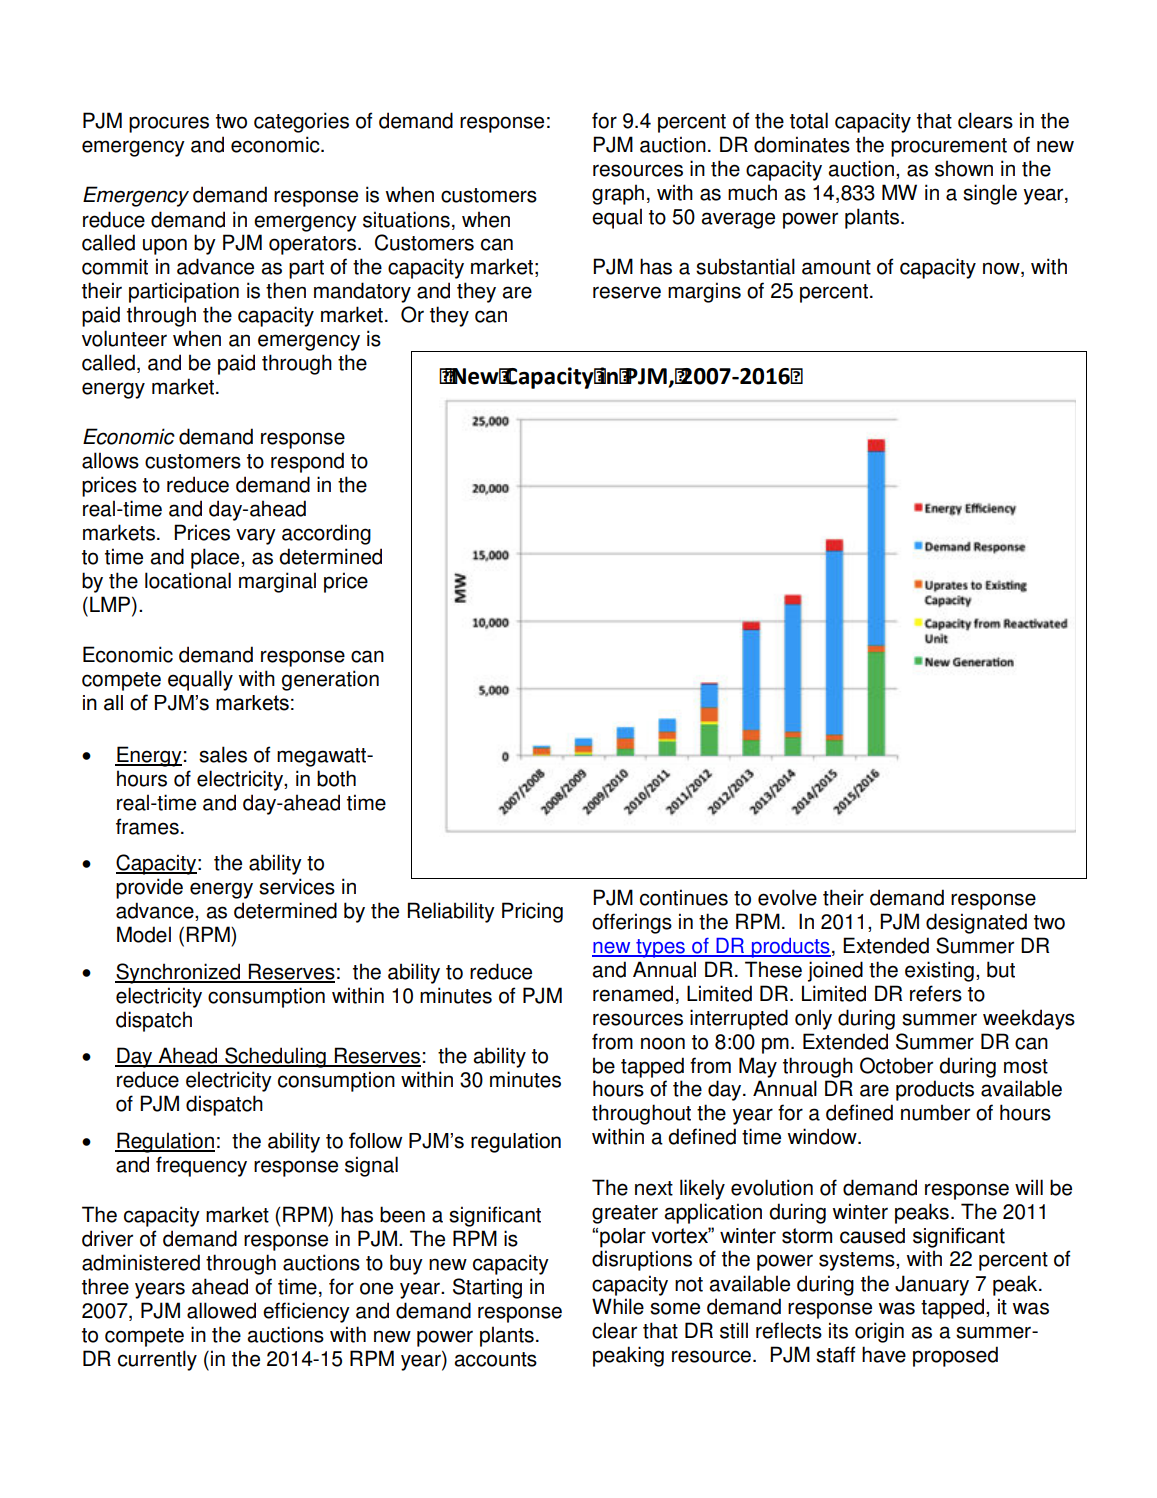  Describe the element at coordinates (275, 1057) in the screenshot. I see `Scheduling` at that location.
